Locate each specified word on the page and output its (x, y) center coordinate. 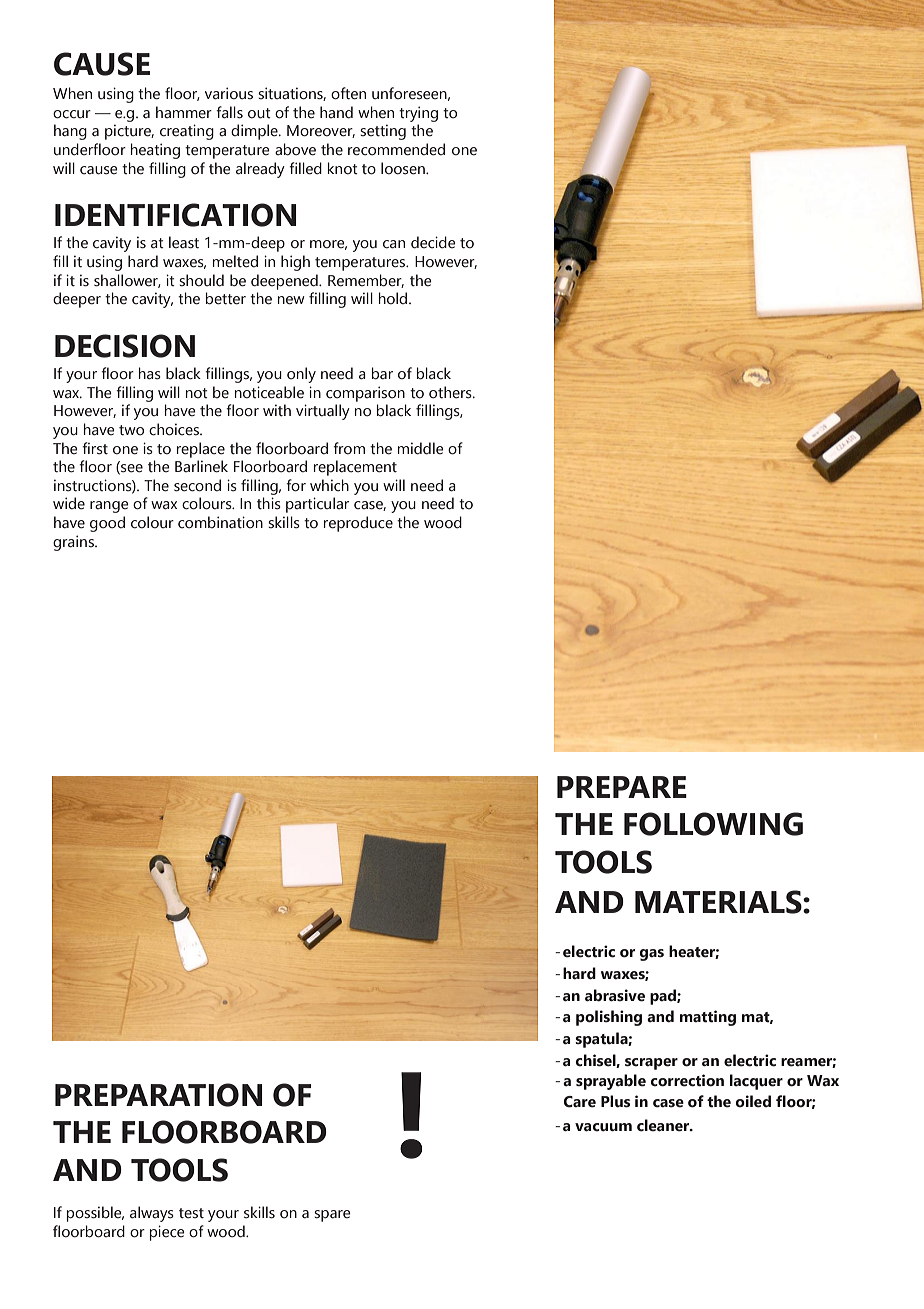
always (152, 1214)
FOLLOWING (713, 824)
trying (418, 114)
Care (580, 1102)
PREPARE (622, 787)
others (451, 392)
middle (421, 448)
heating (155, 151)
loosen (404, 168)
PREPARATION (158, 1095)
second (197, 485)
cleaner (664, 1125)
